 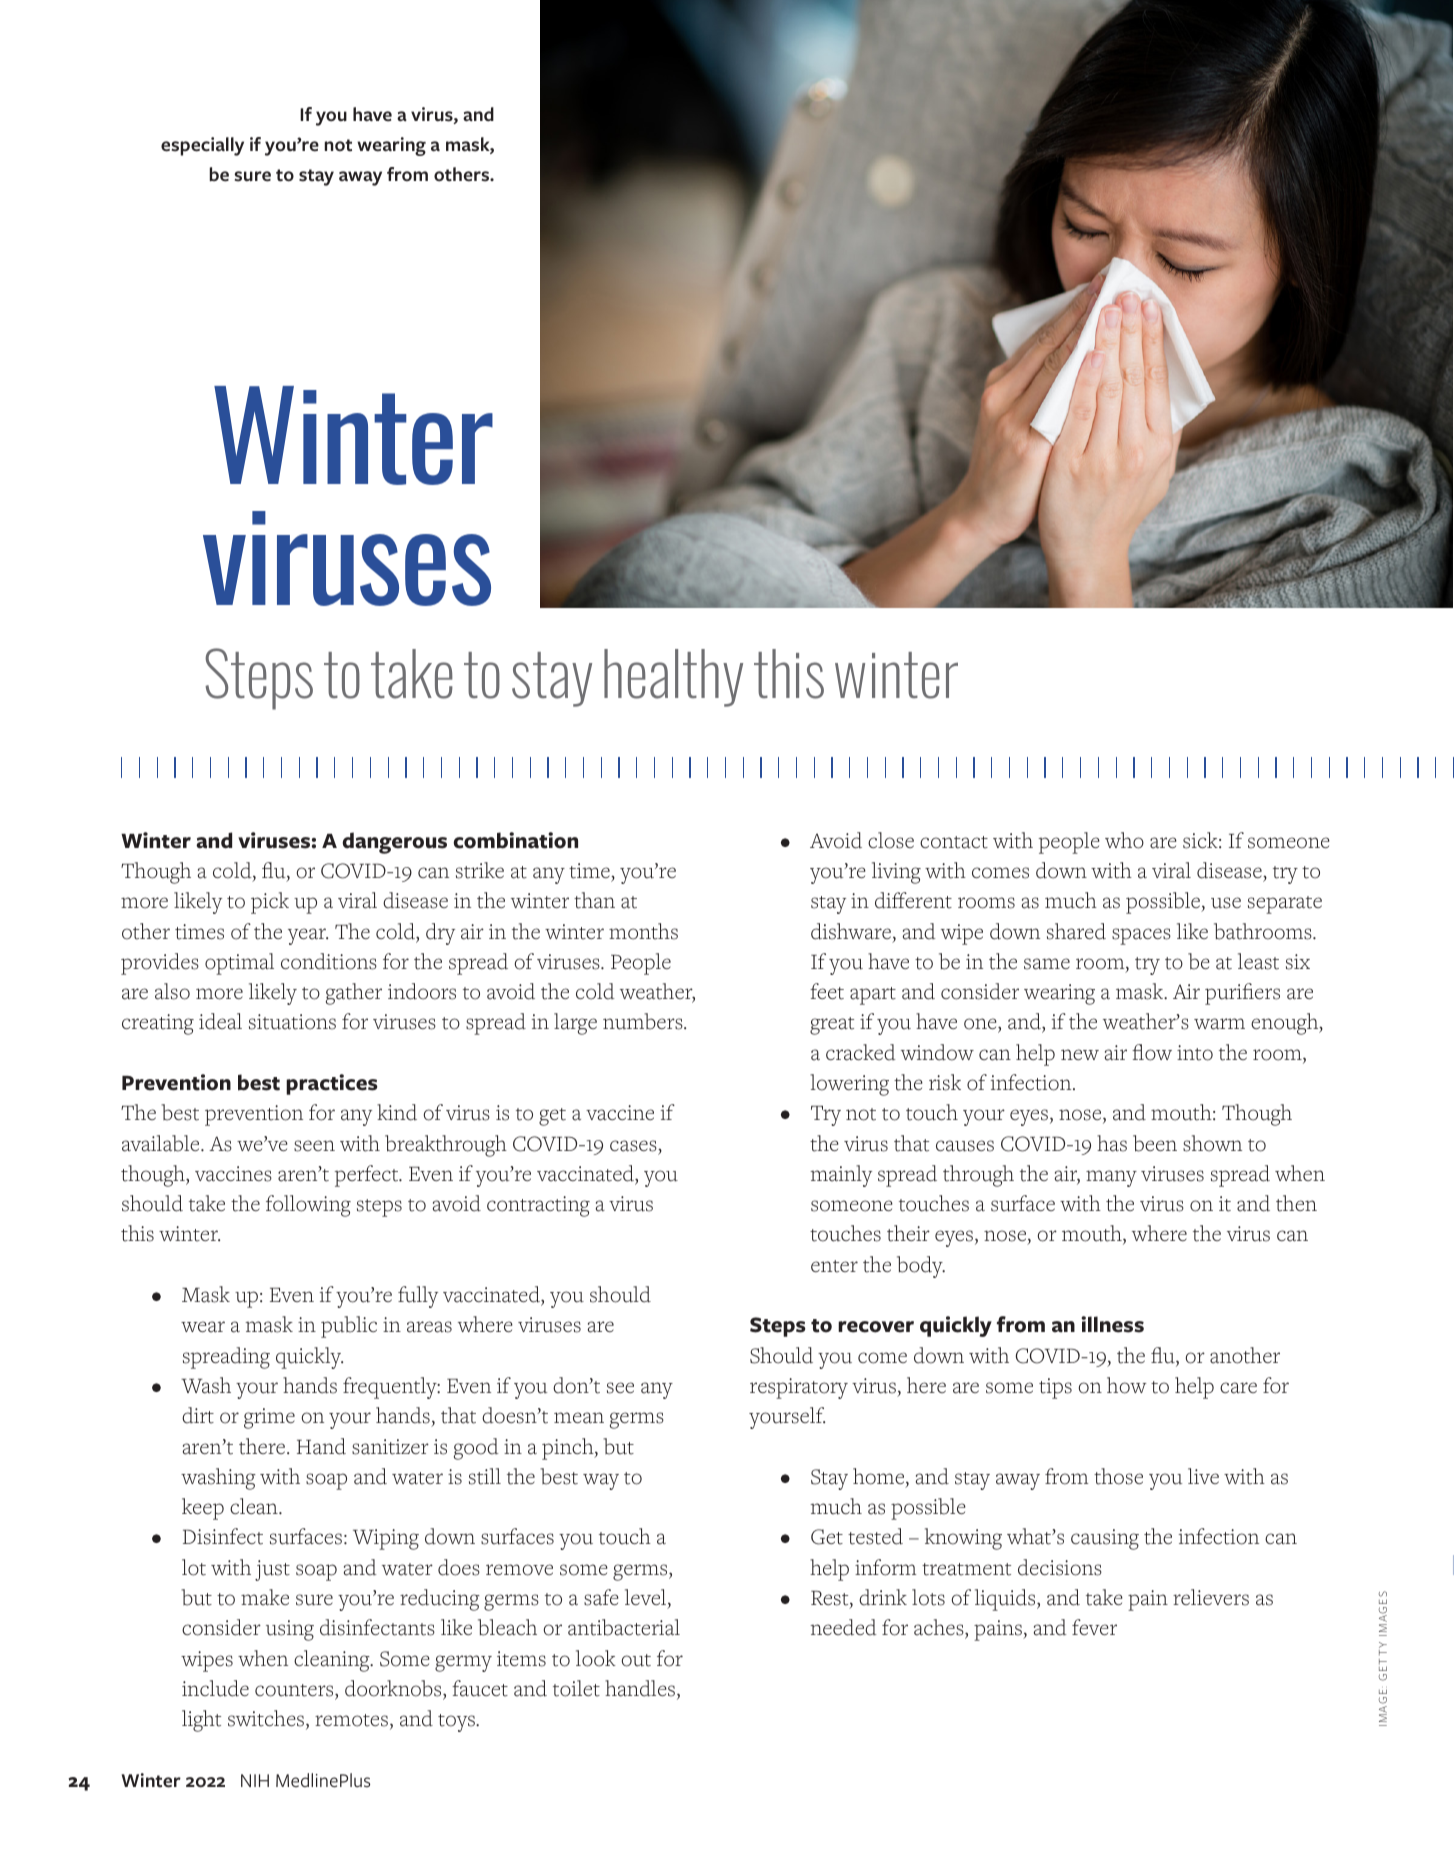 I want to click on fever, so click(x=1094, y=1627).
